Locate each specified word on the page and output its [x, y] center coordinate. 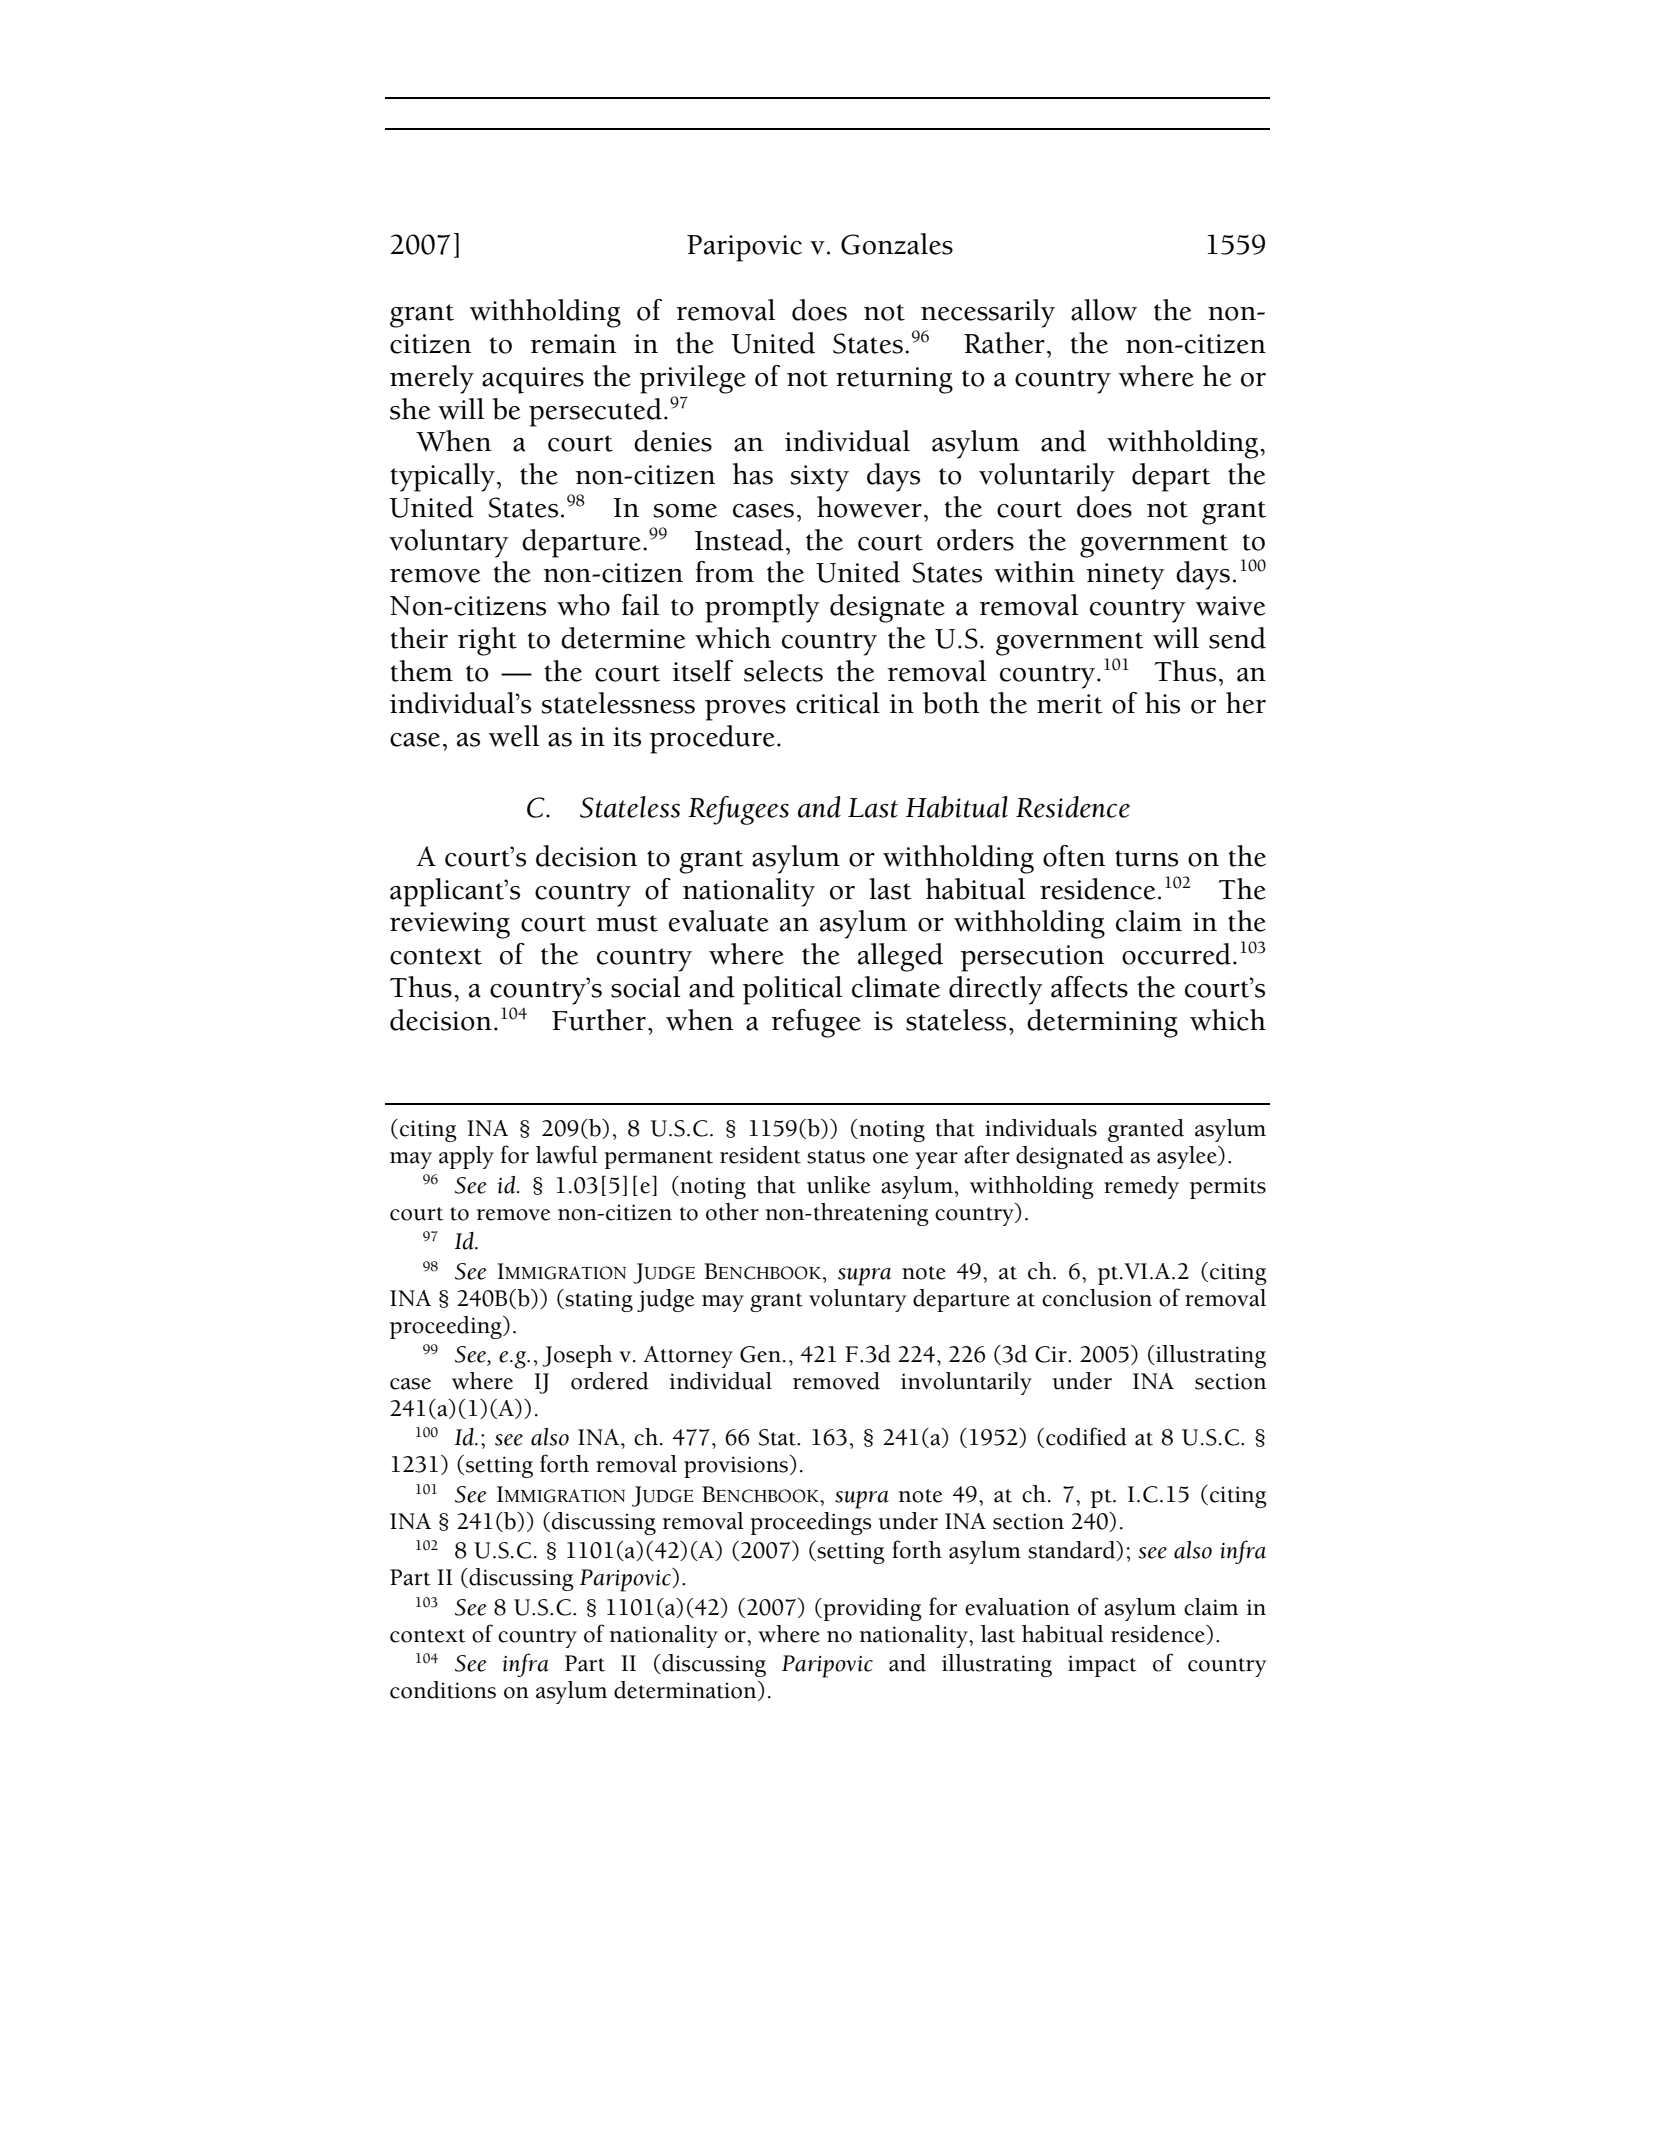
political [792, 990]
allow [1104, 310]
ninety [1125, 576]
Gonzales [897, 244]
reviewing [450, 925]
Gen [760, 1354]
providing [871, 1609]
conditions [443, 1690]
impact [1102, 1666]
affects [1089, 987]
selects [783, 671]
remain [573, 344]
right [487, 641]
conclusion [1097, 1298]
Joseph [577, 1356]
